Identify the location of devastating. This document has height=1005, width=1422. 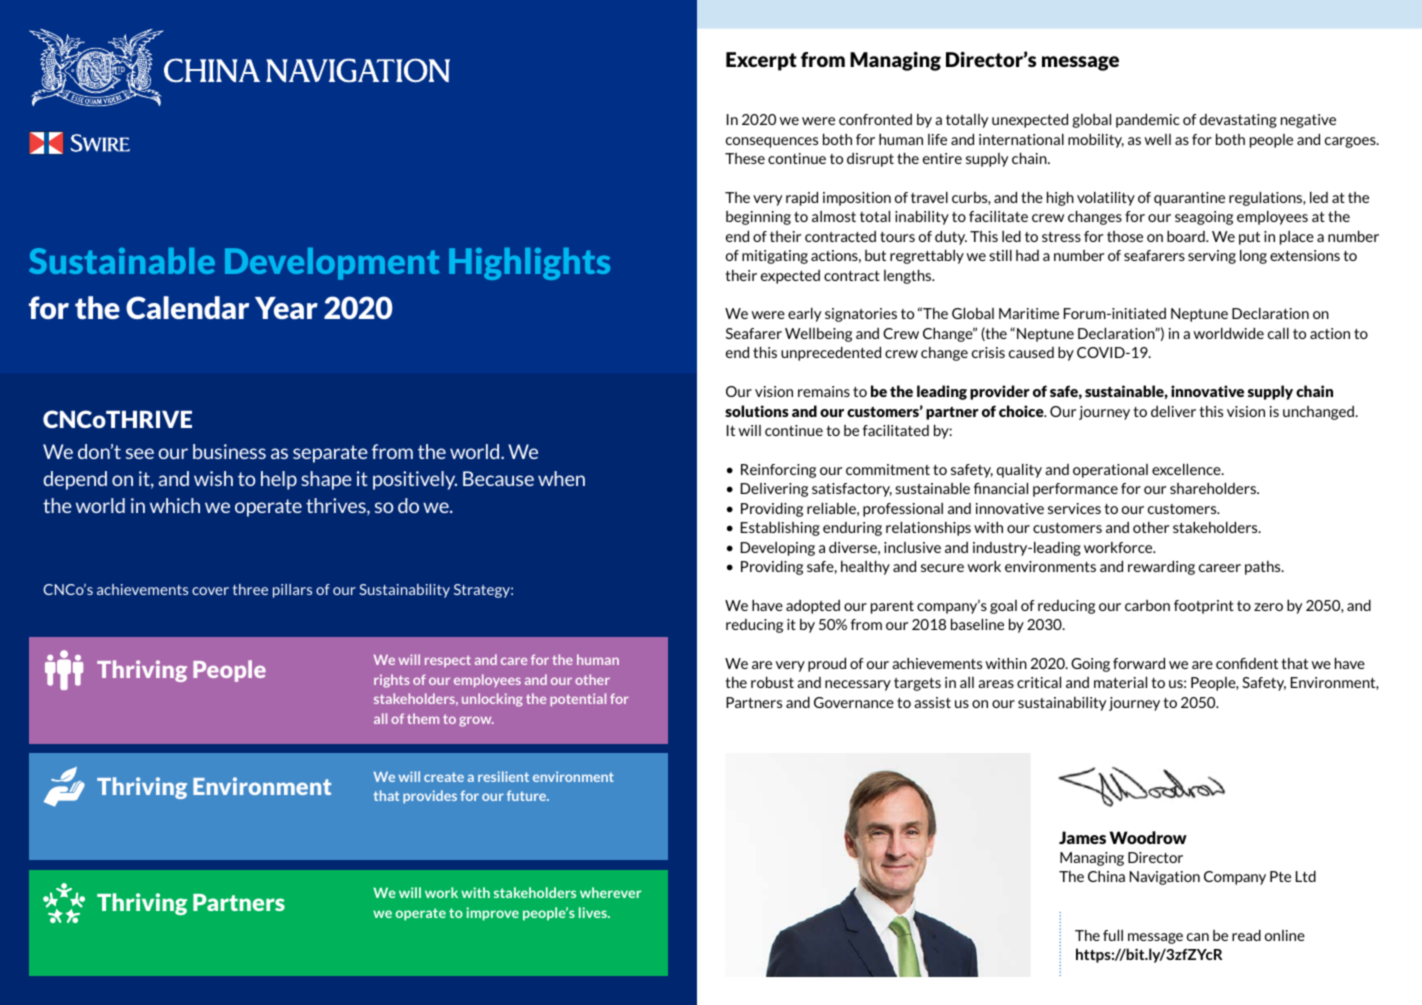
(1238, 121).
